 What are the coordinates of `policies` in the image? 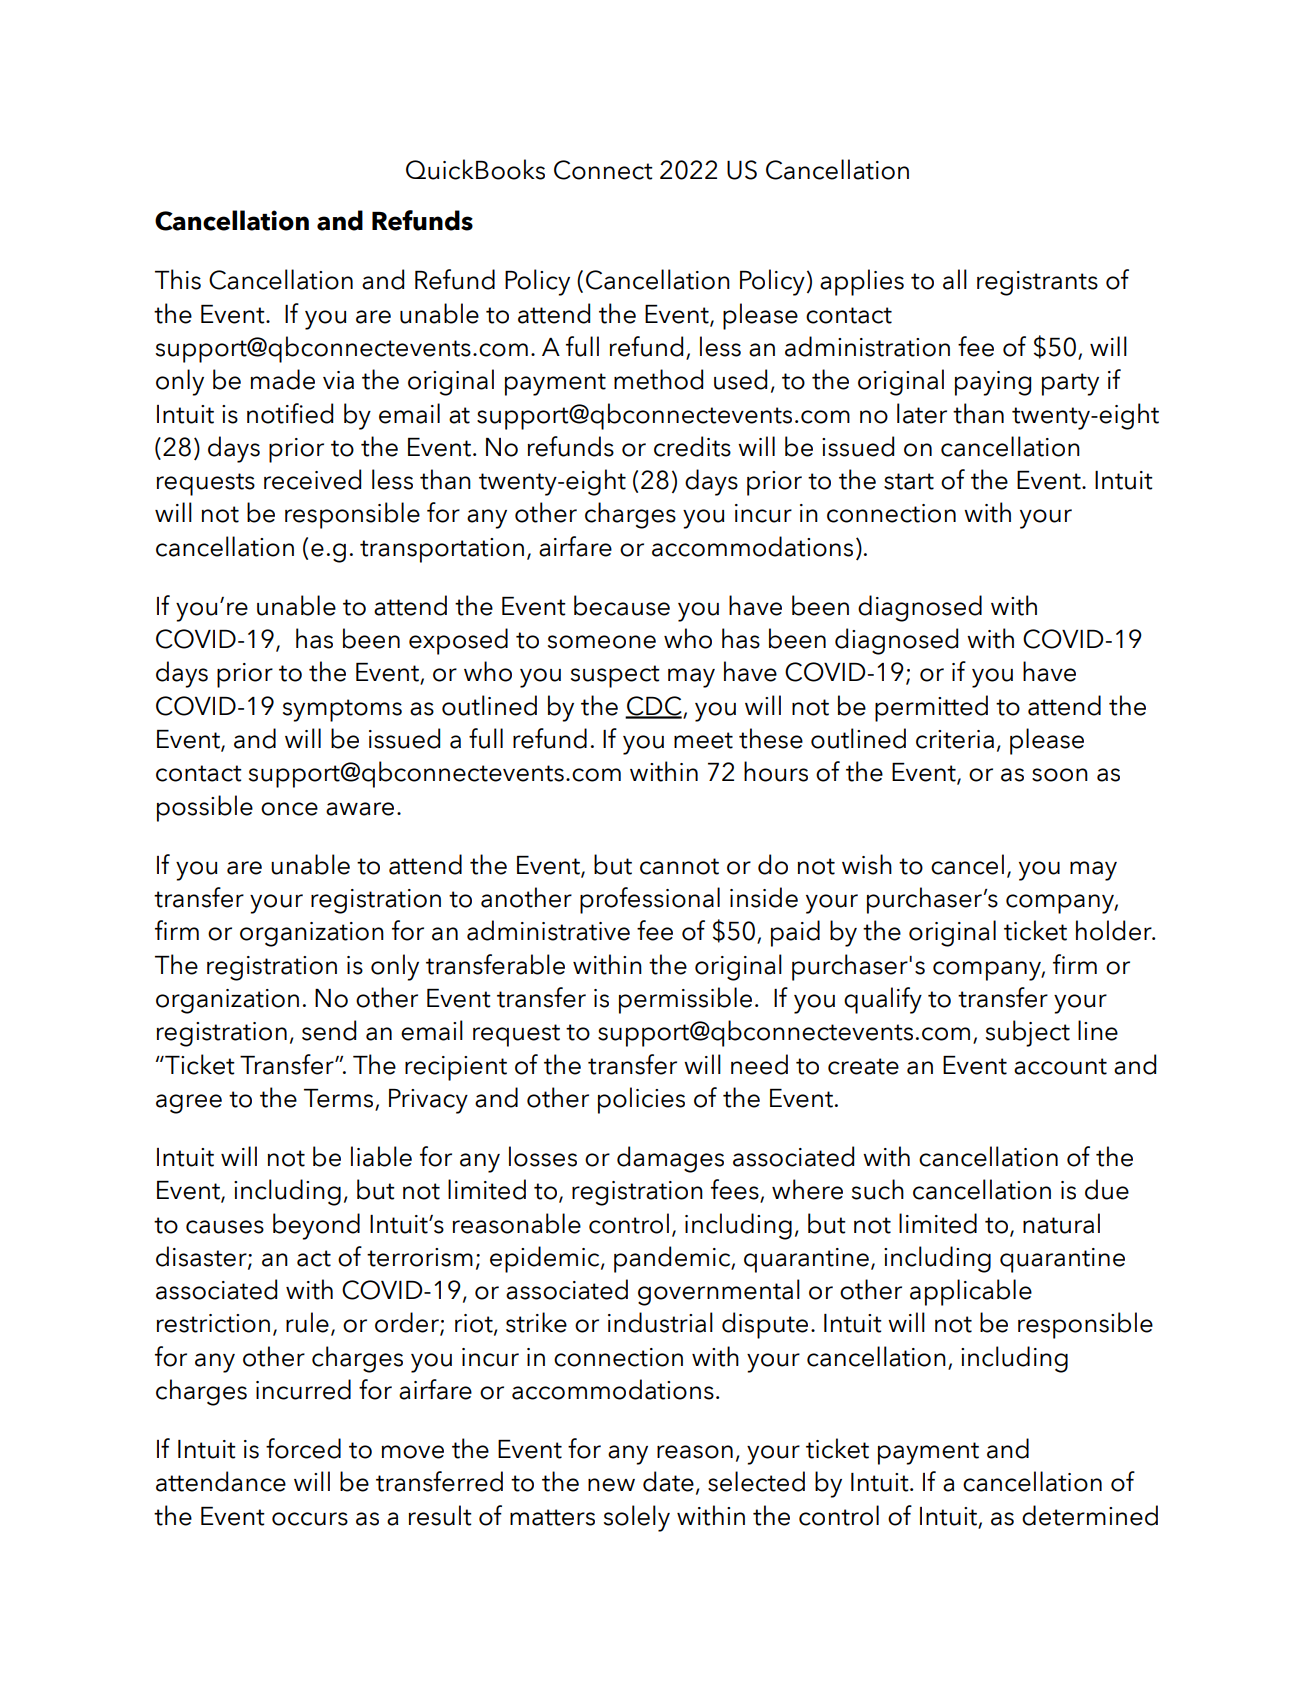 It's located at (641, 1100).
